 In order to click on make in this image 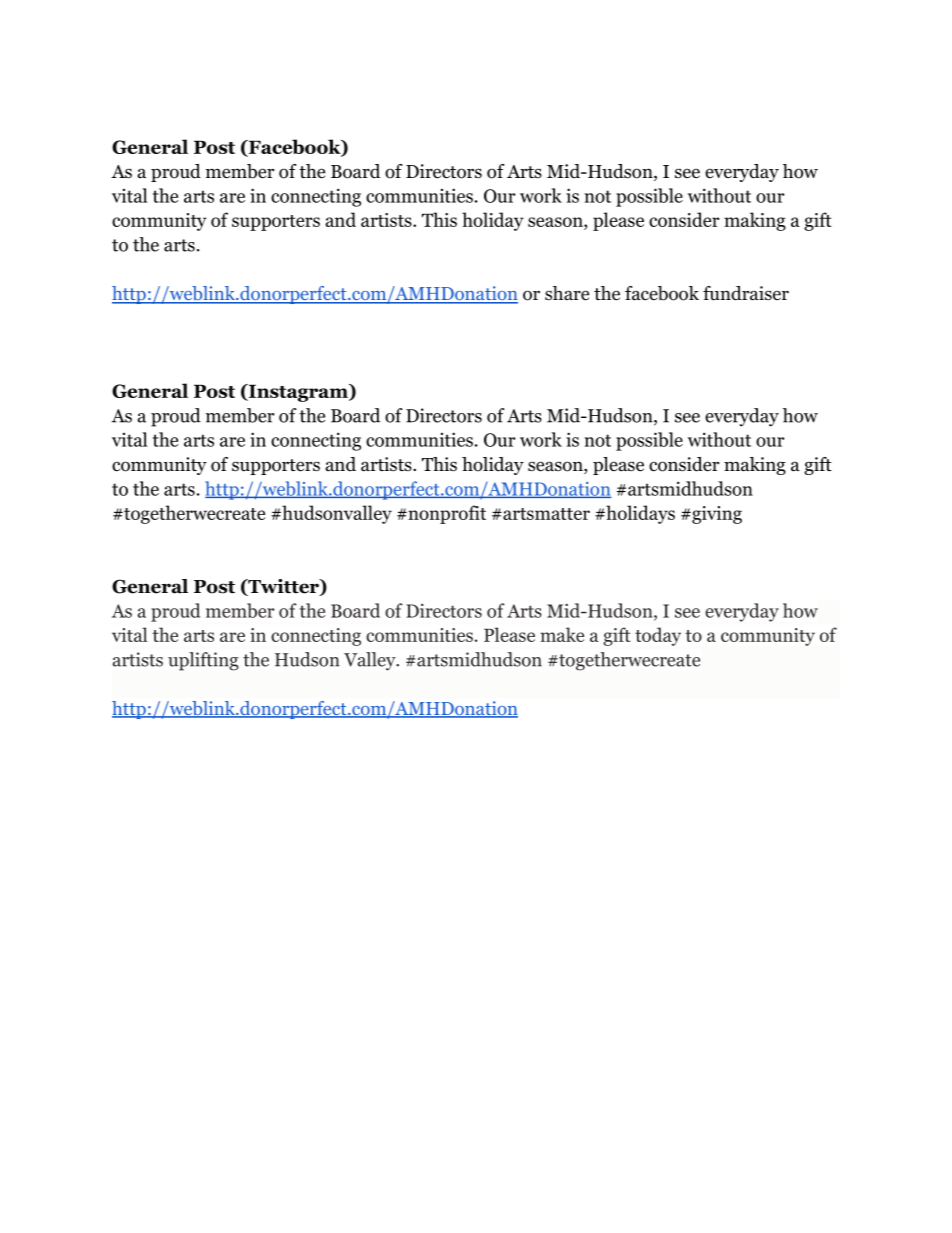, I will do `click(562, 634)`.
